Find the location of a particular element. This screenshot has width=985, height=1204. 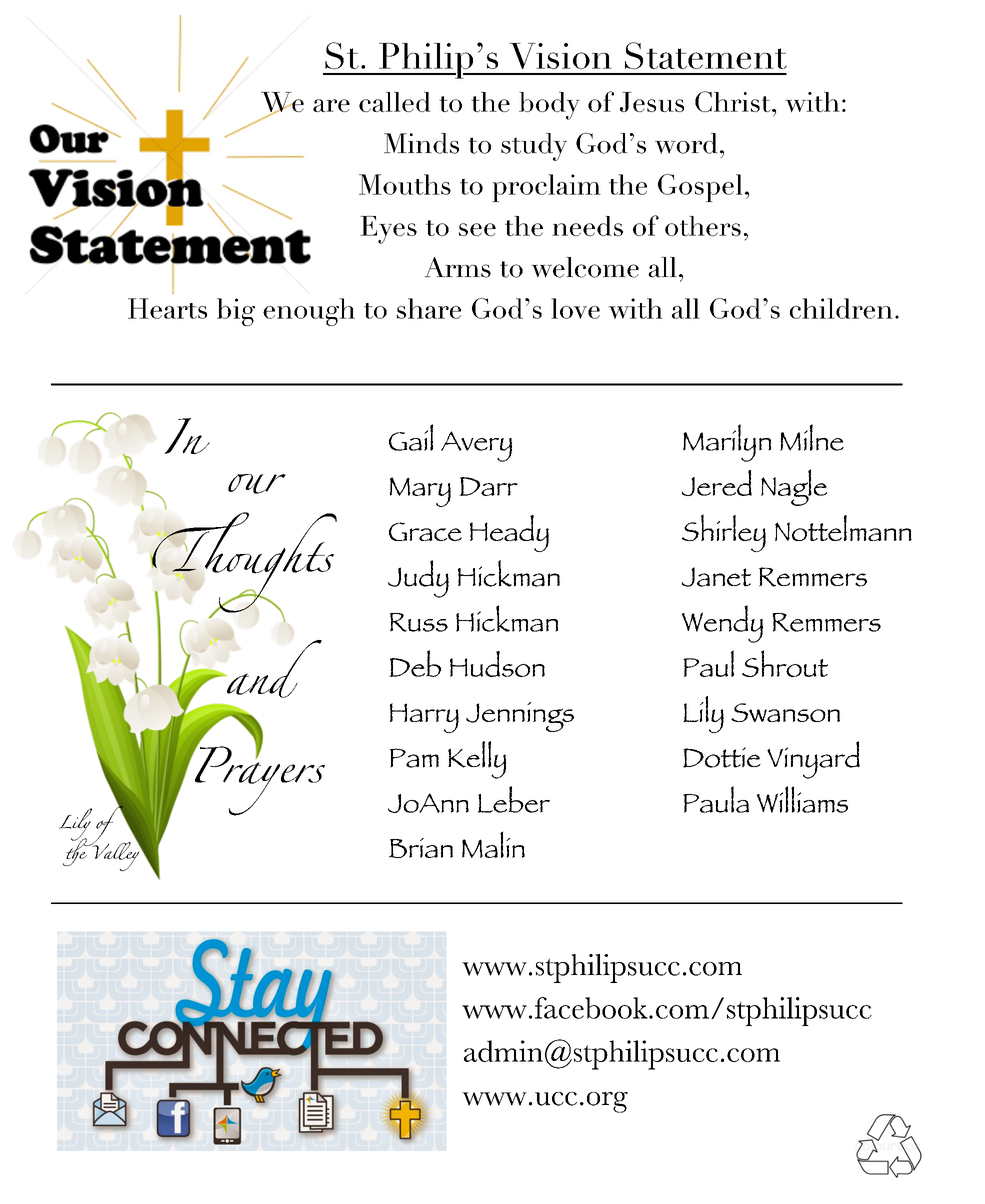

big is located at coordinates (236, 312).
